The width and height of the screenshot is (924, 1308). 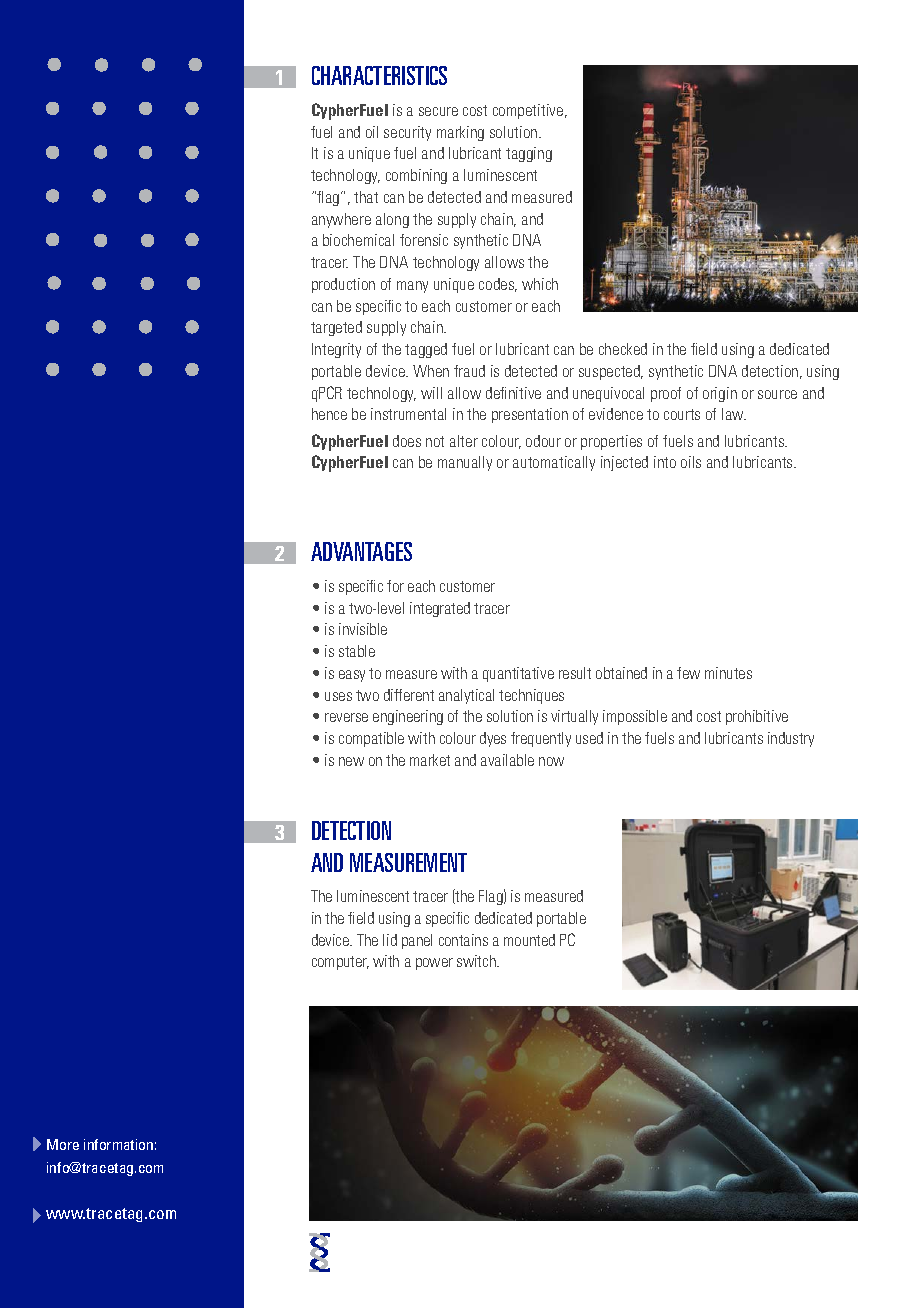 What do you see at coordinates (338, 696) in the screenshot?
I see `uses` at bounding box center [338, 696].
